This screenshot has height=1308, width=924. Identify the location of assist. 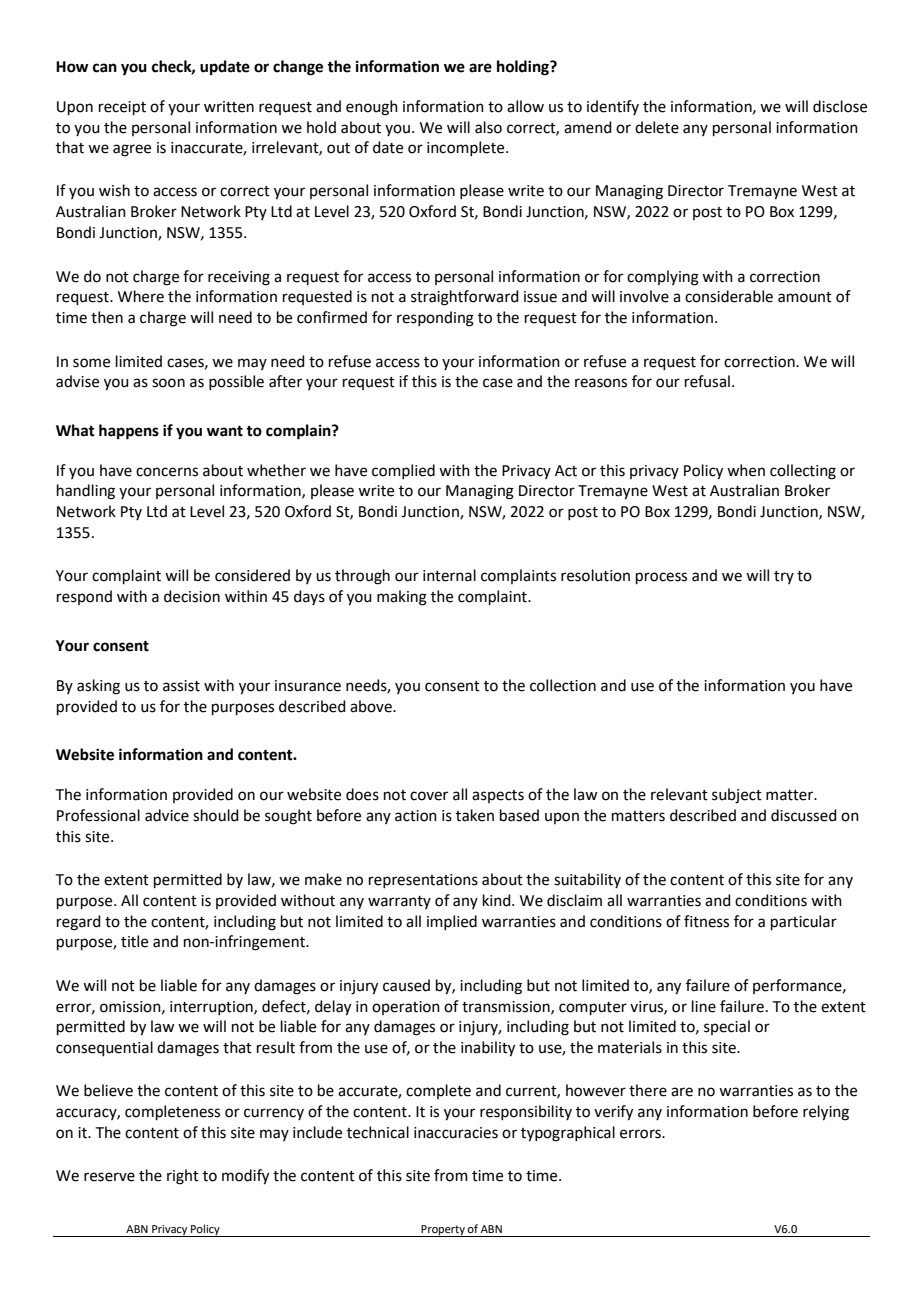
(181, 686).
